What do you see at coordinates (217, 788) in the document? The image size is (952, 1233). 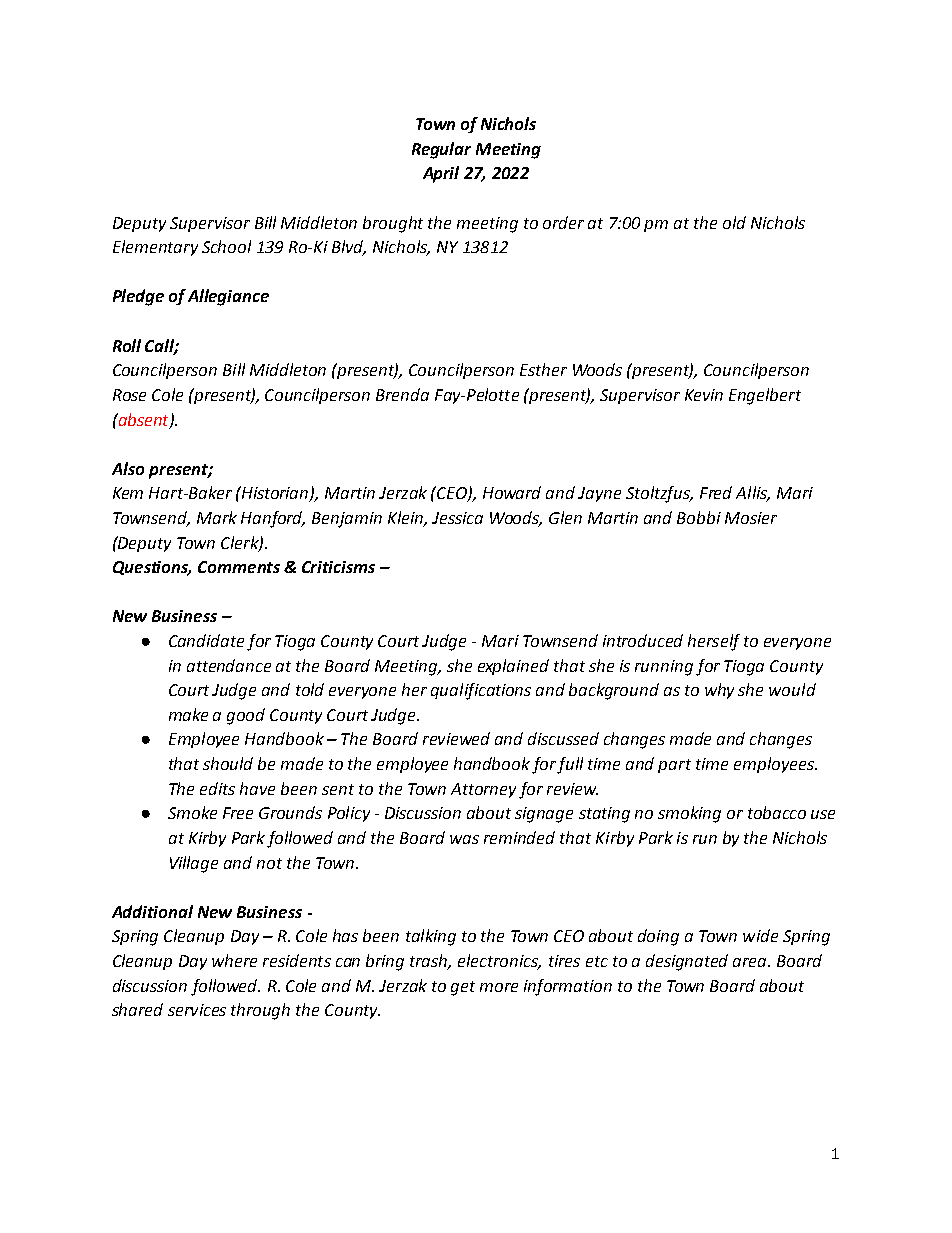 I see `edits` at bounding box center [217, 788].
